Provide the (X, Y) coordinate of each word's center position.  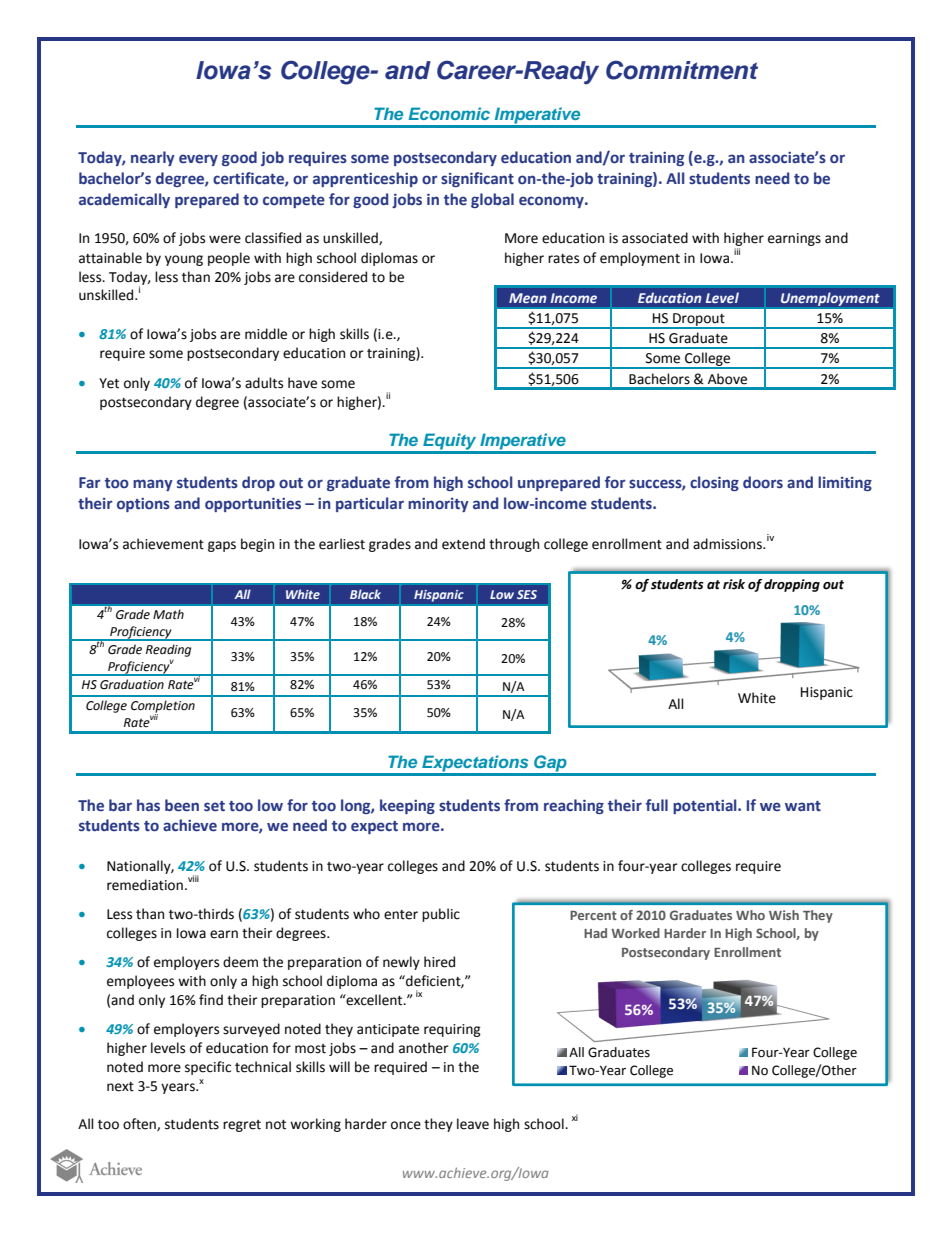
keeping (407, 806)
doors (763, 482)
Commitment (682, 70)
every (198, 160)
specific (208, 1068)
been (182, 805)
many (153, 485)
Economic (449, 113)
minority (438, 505)
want (803, 806)
